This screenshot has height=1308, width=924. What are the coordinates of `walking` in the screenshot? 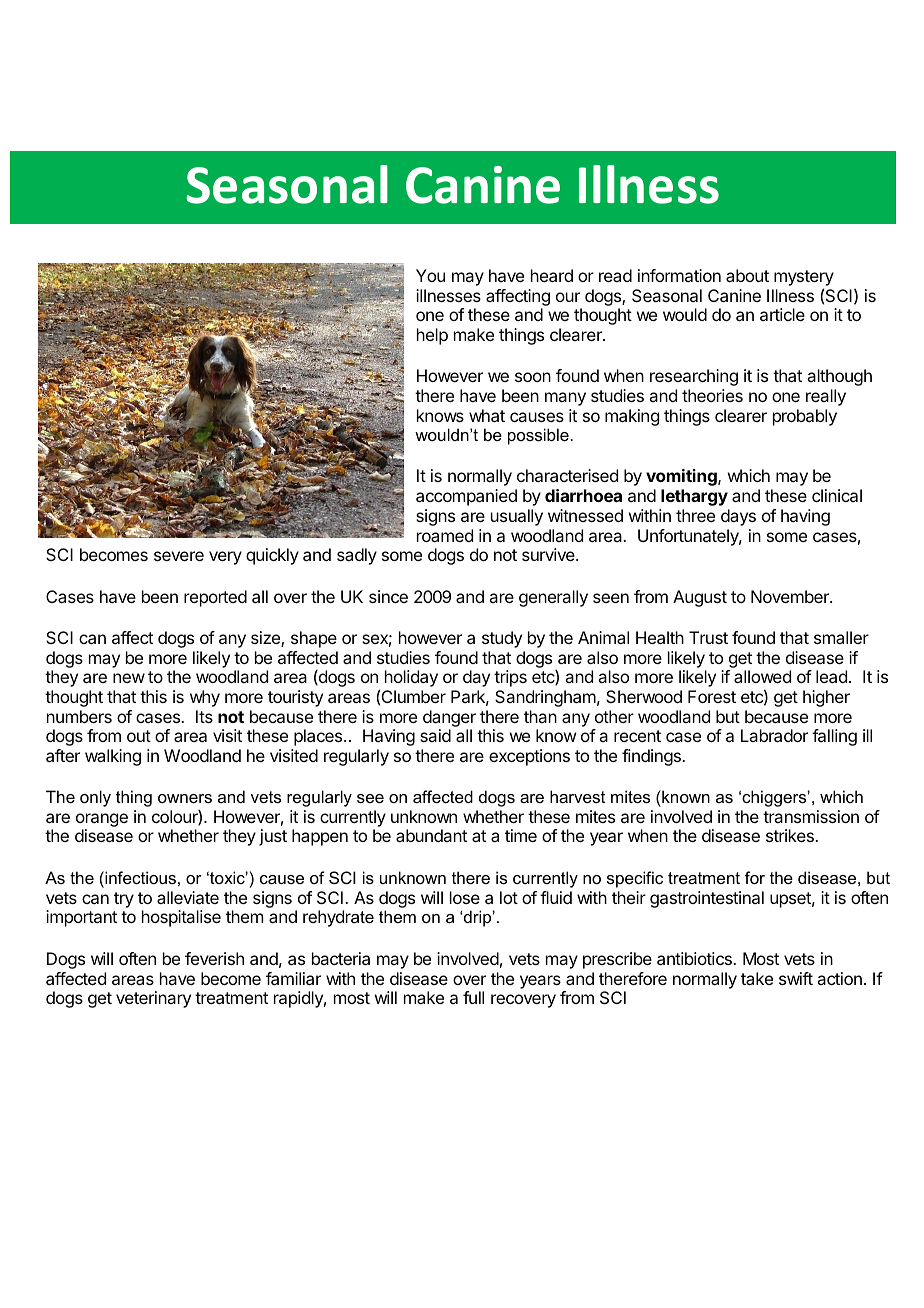 It's located at (113, 757).
